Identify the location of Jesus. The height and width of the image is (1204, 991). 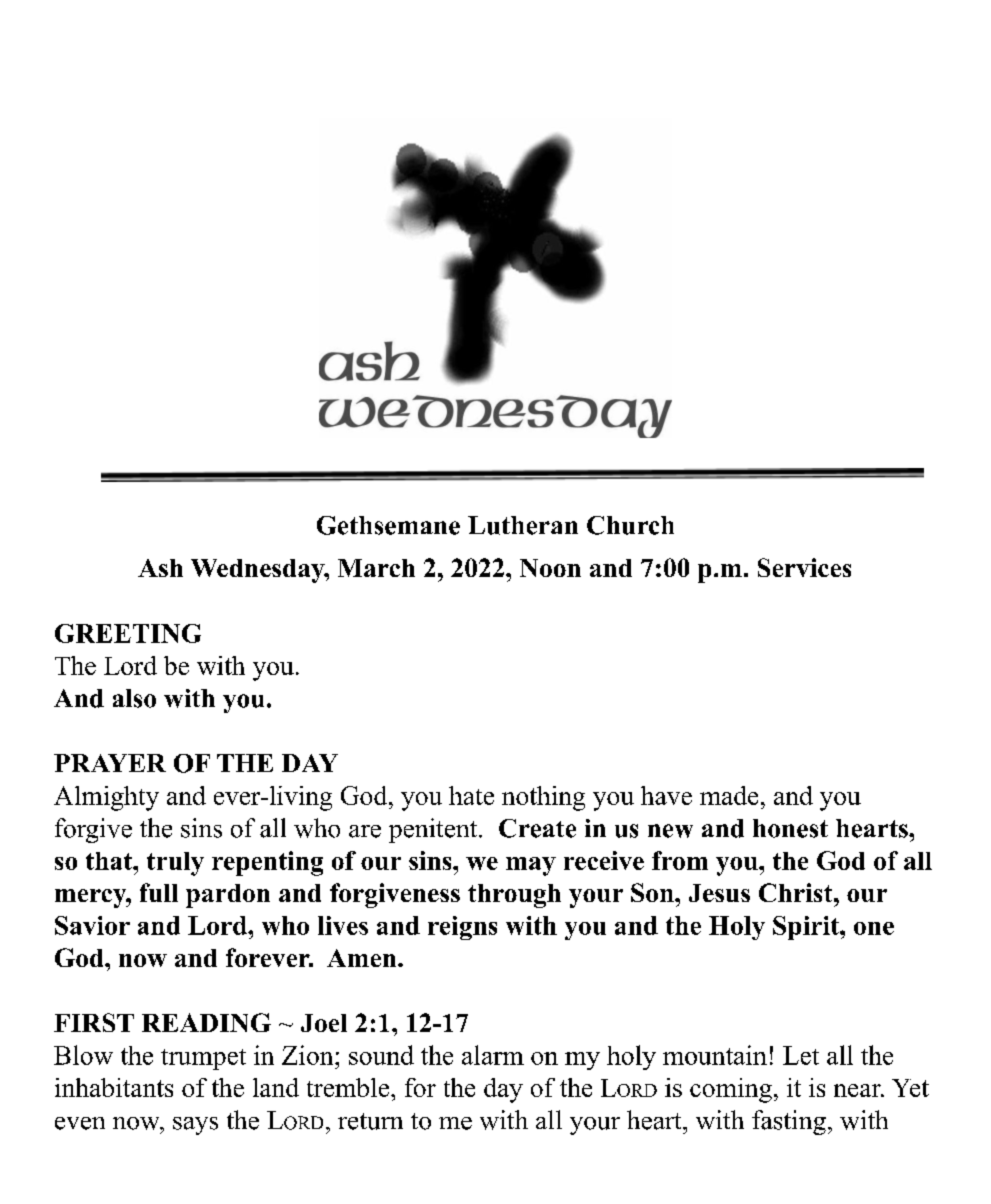
(719, 893).
